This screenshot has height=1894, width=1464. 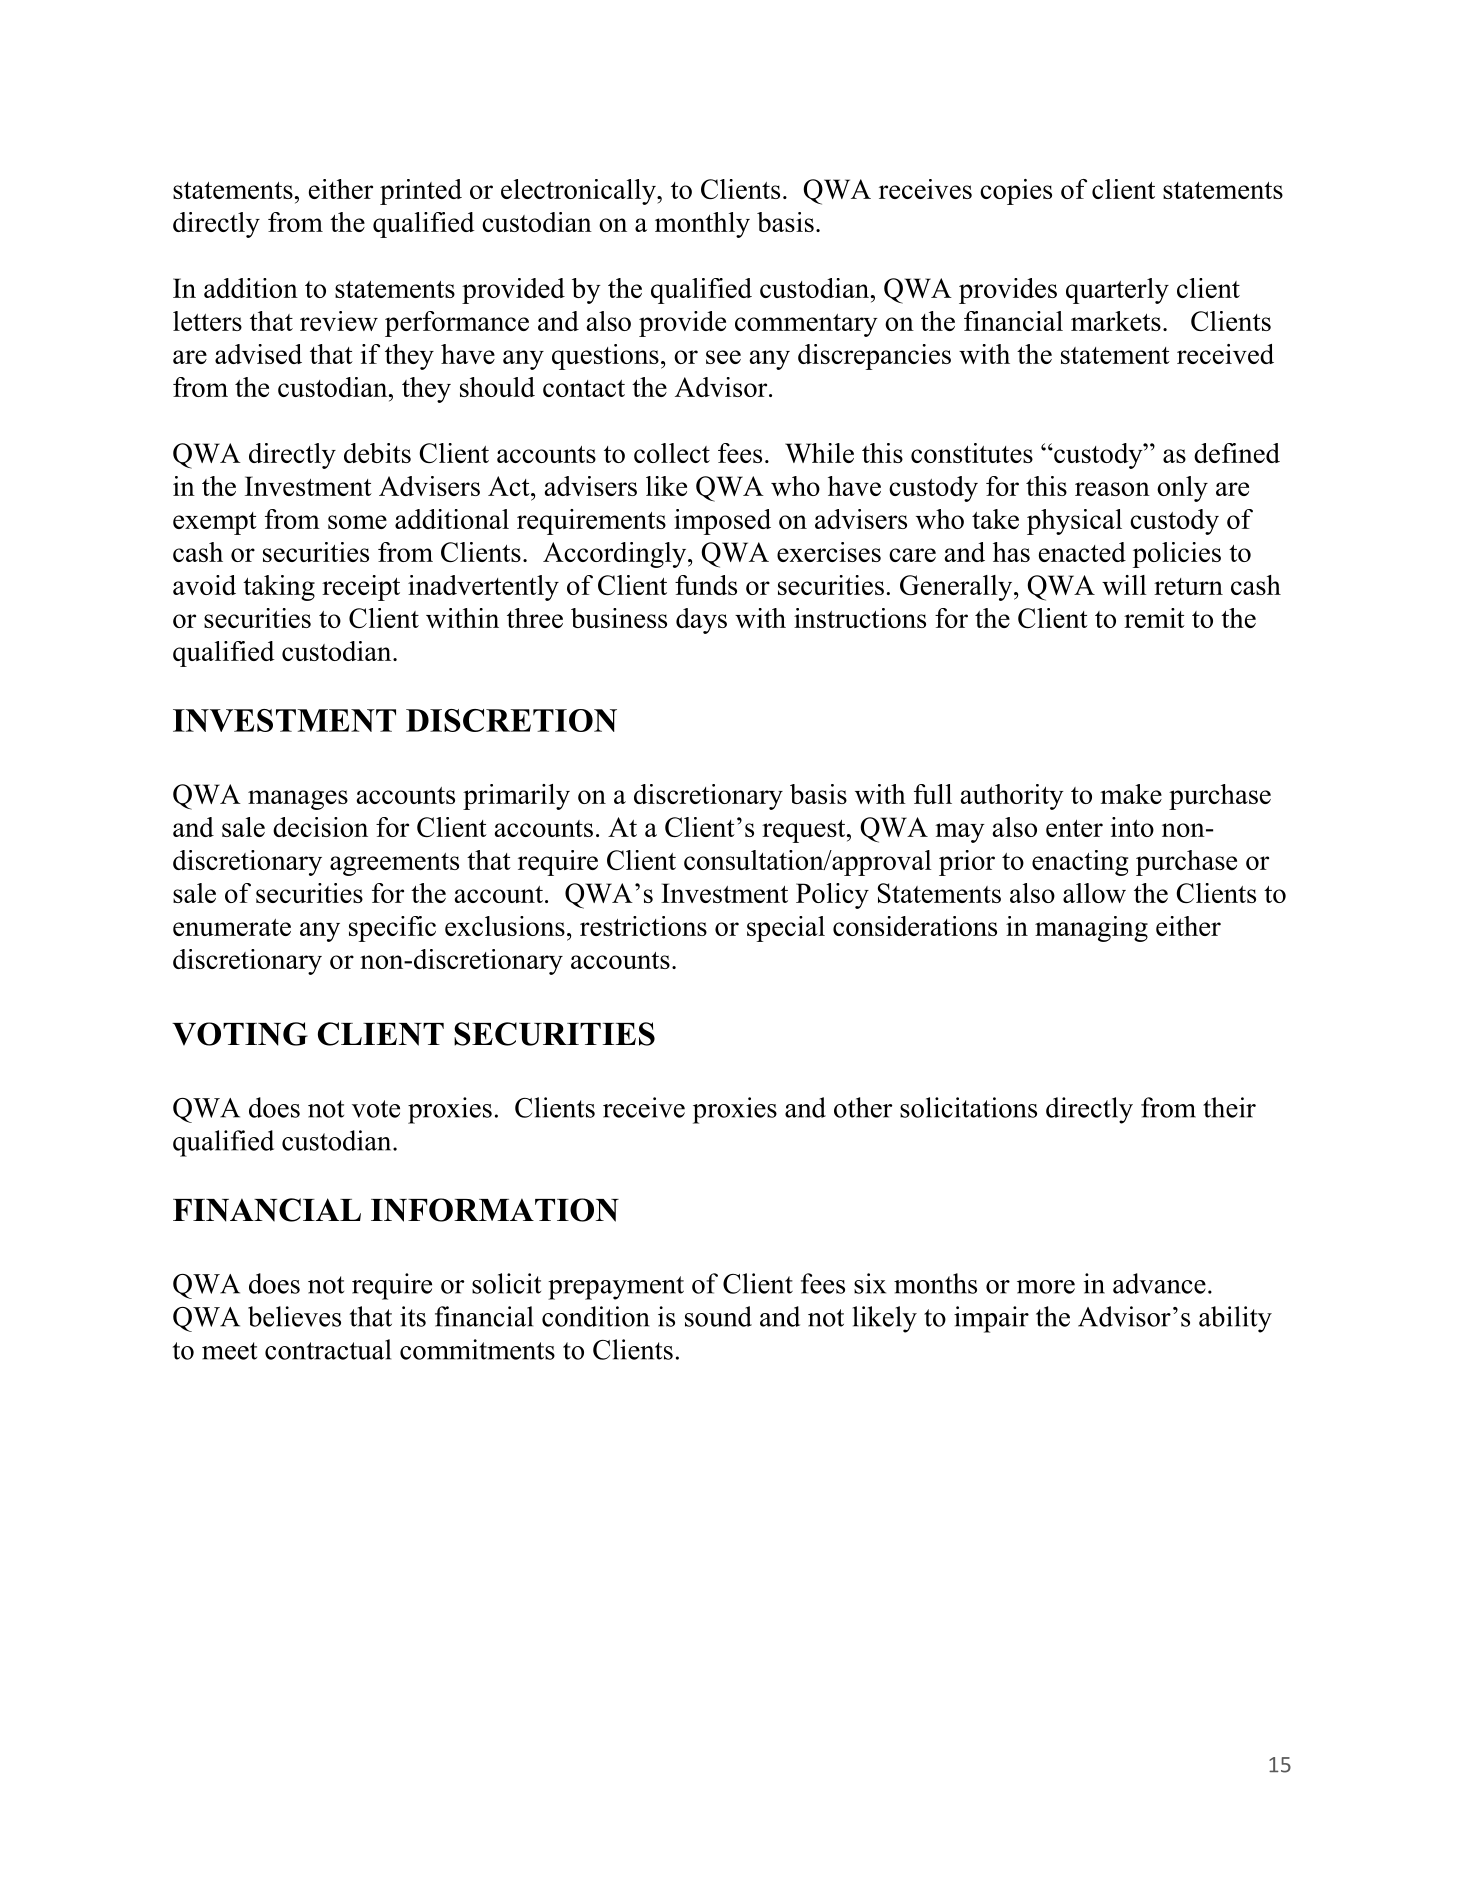 What do you see at coordinates (421, 192) in the screenshot?
I see `printed` at bounding box center [421, 192].
